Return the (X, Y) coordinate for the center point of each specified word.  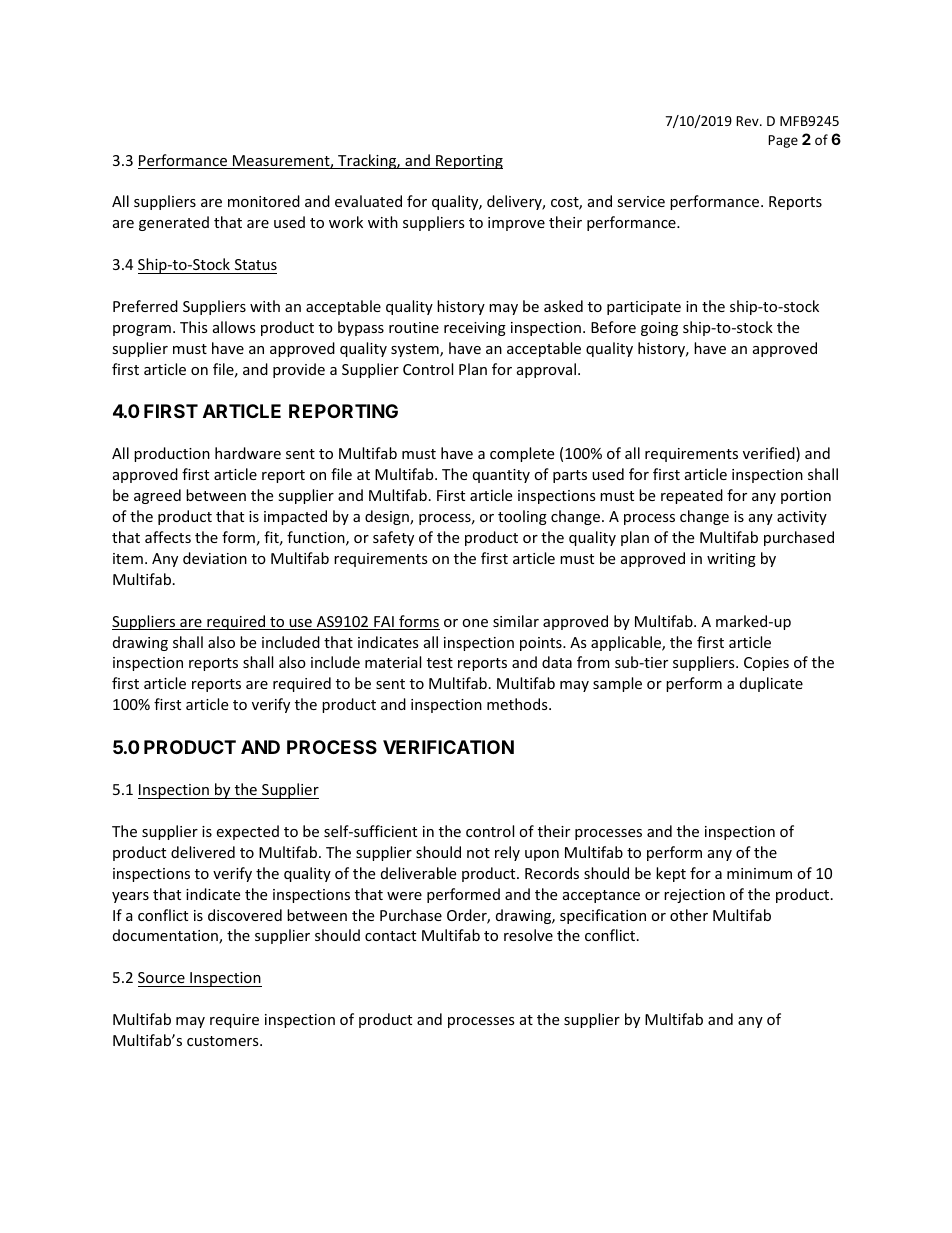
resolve (528, 935)
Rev (748, 121)
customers (224, 1041)
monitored (264, 201)
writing (731, 560)
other (689, 915)
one (475, 623)
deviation (215, 558)
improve (516, 224)
